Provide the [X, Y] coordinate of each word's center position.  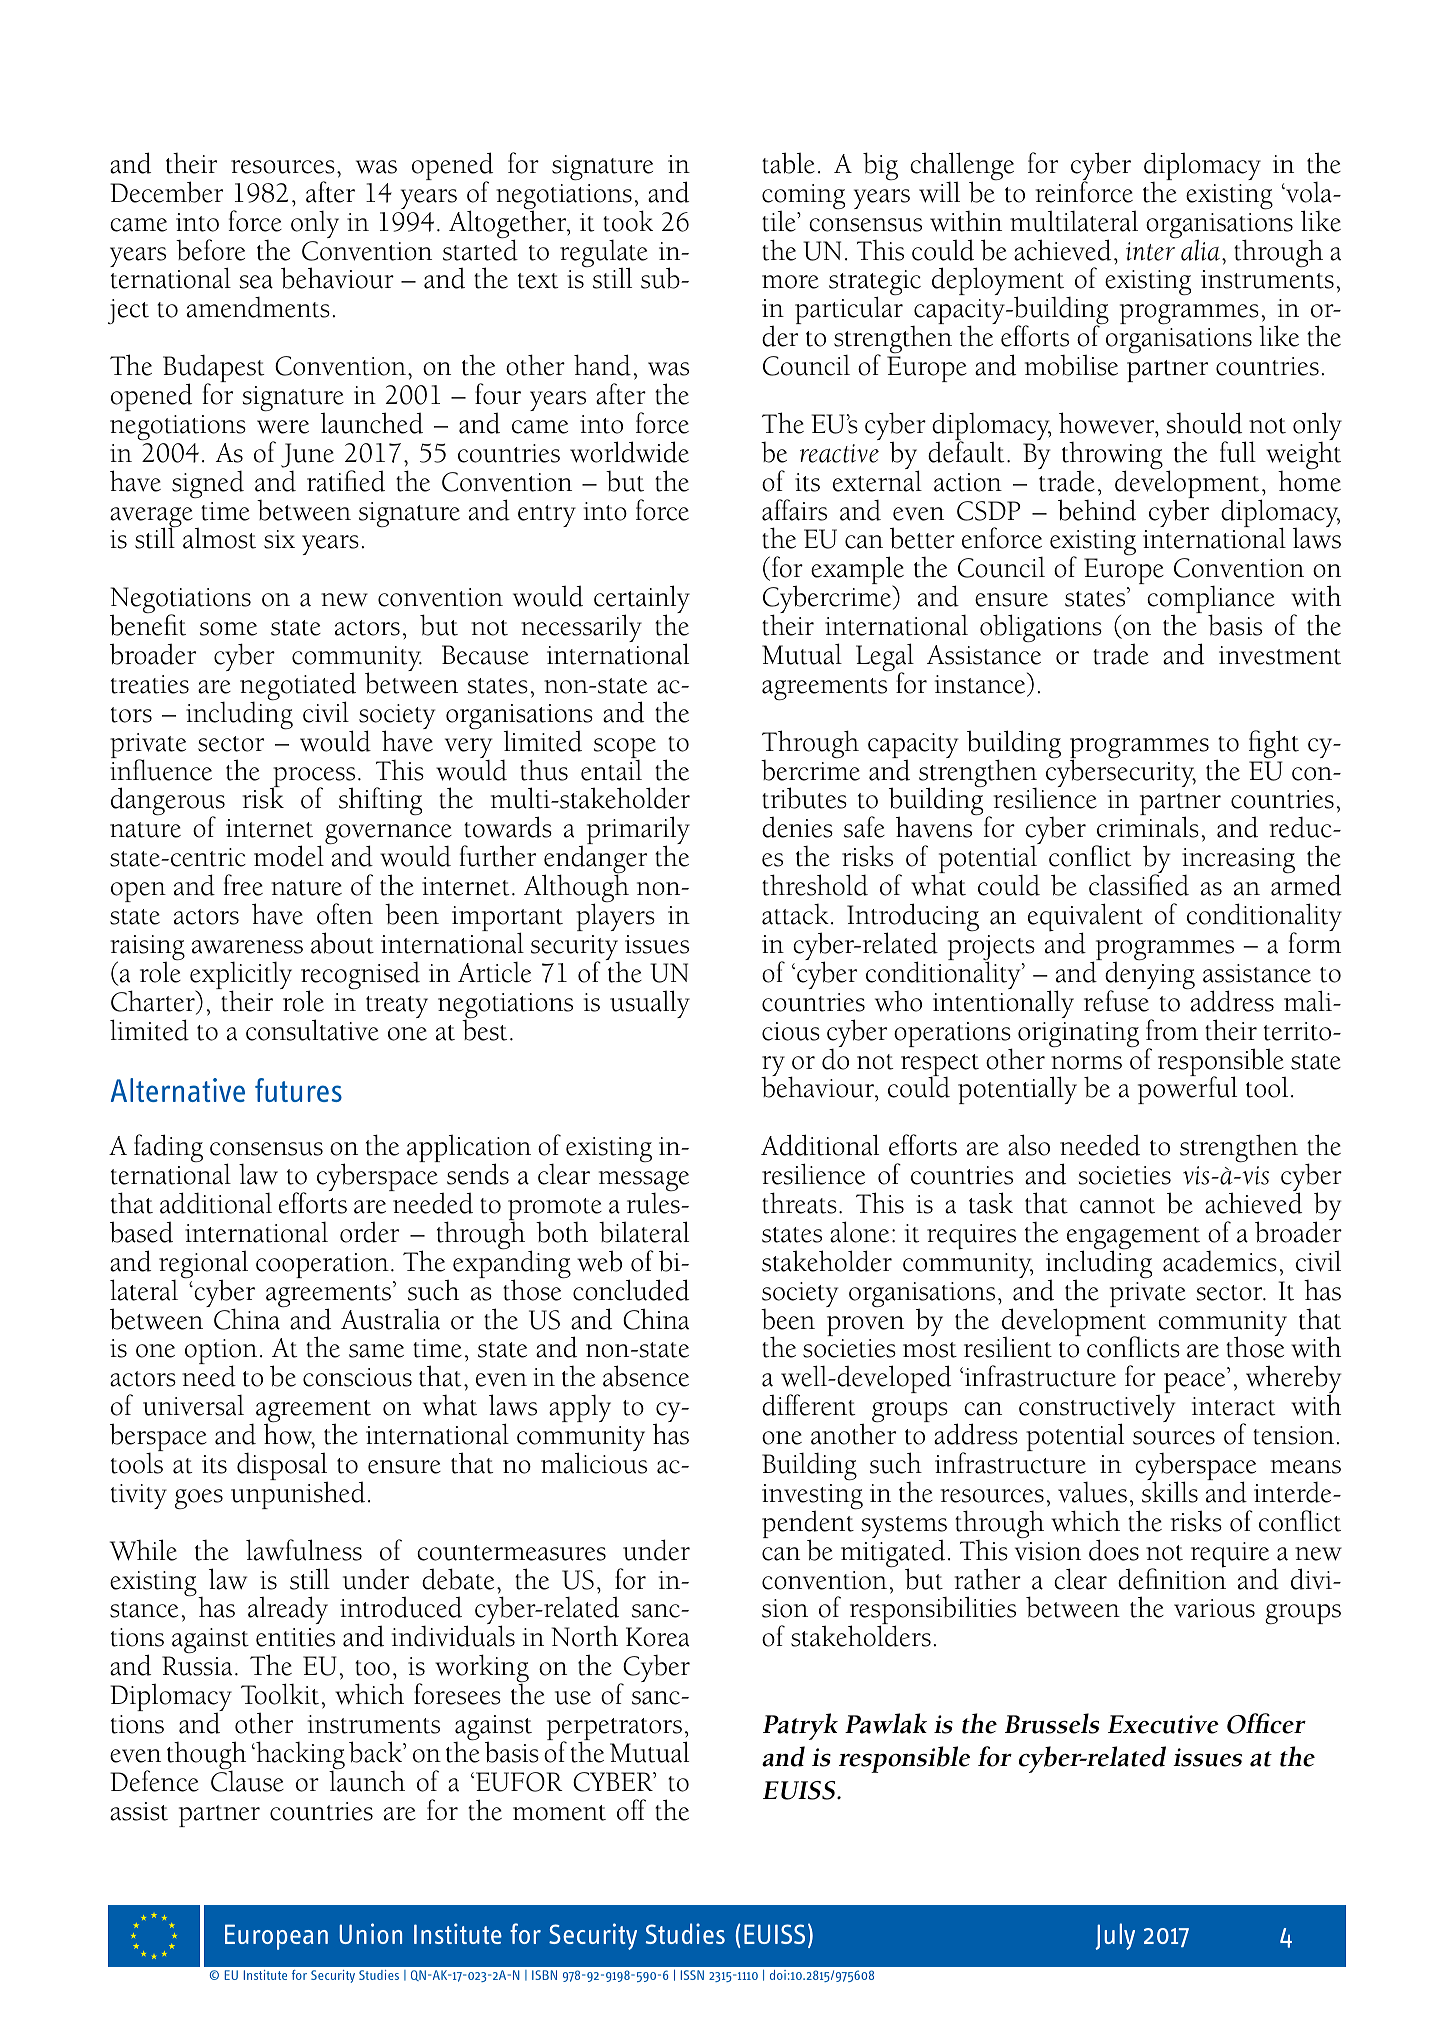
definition [1172, 1578]
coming [803, 198]
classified [1139, 885]
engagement [1133, 1239]
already [288, 1610]
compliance [1211, 600]
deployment [999, 283]
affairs [794, 510]
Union [370, 1933]
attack [795, 914]
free [243, 885]
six [279, 539]
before [210, 250]
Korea [657, 1637]
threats [799, 1203]
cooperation [322, 1265]
